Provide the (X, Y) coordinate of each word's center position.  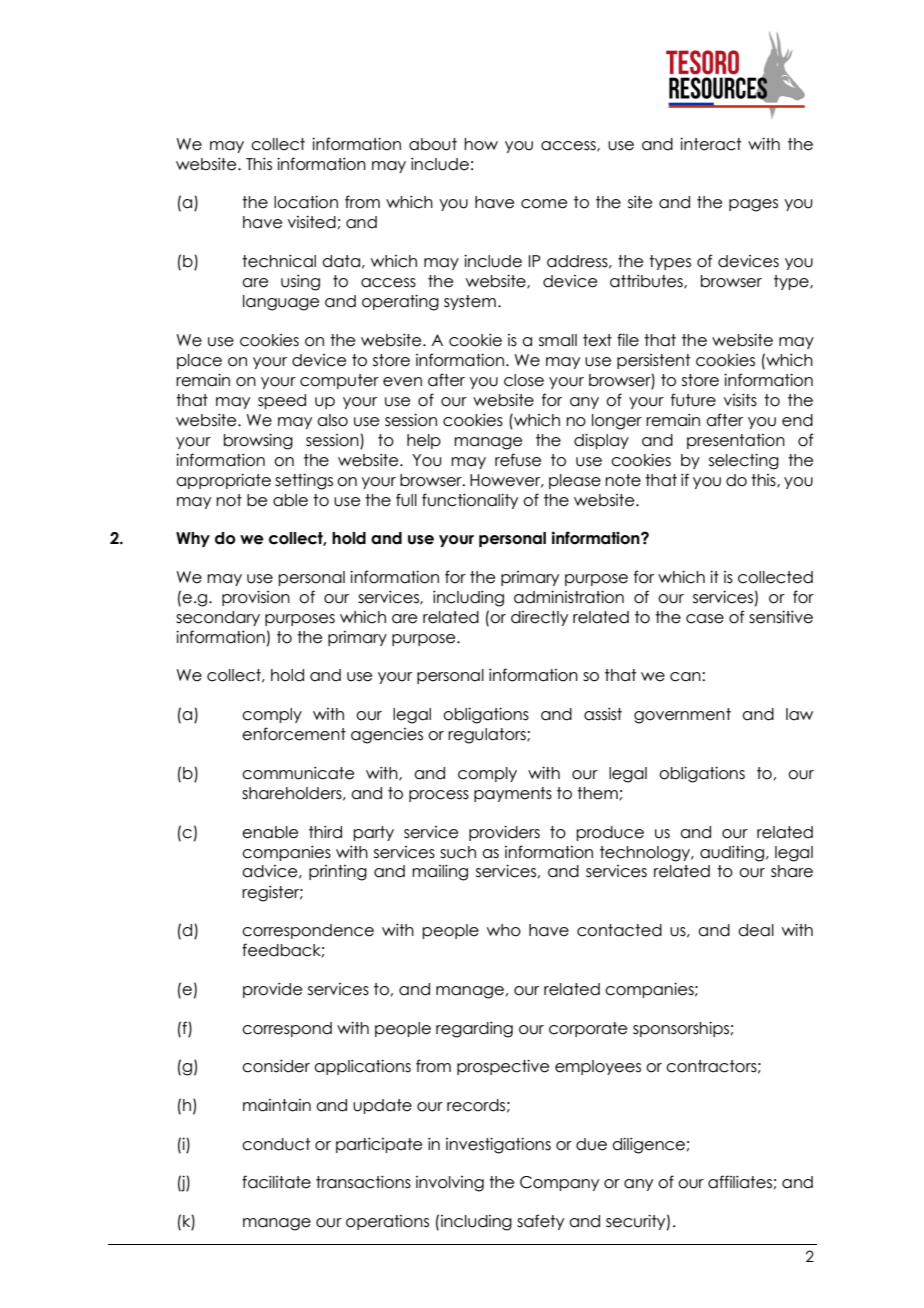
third (325, 832)
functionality (470, 501)
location (306, 202)
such (458, 852)
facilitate (276, 1182)
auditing (732, 853)
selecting (744, 461)
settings (304, 481)
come (544, 204)
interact (710, 144)
